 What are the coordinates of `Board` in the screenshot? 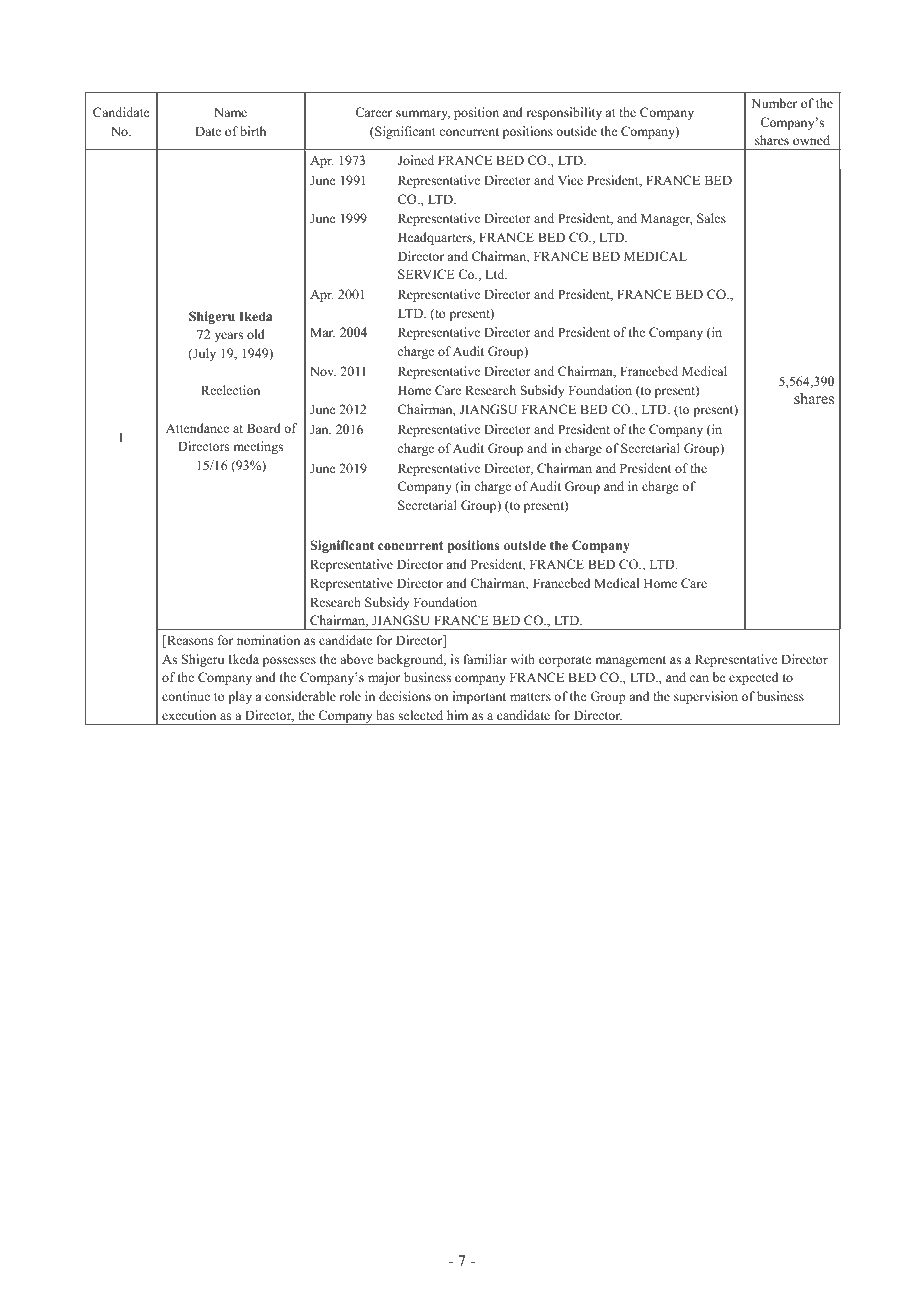 It's located at (264, 428).
